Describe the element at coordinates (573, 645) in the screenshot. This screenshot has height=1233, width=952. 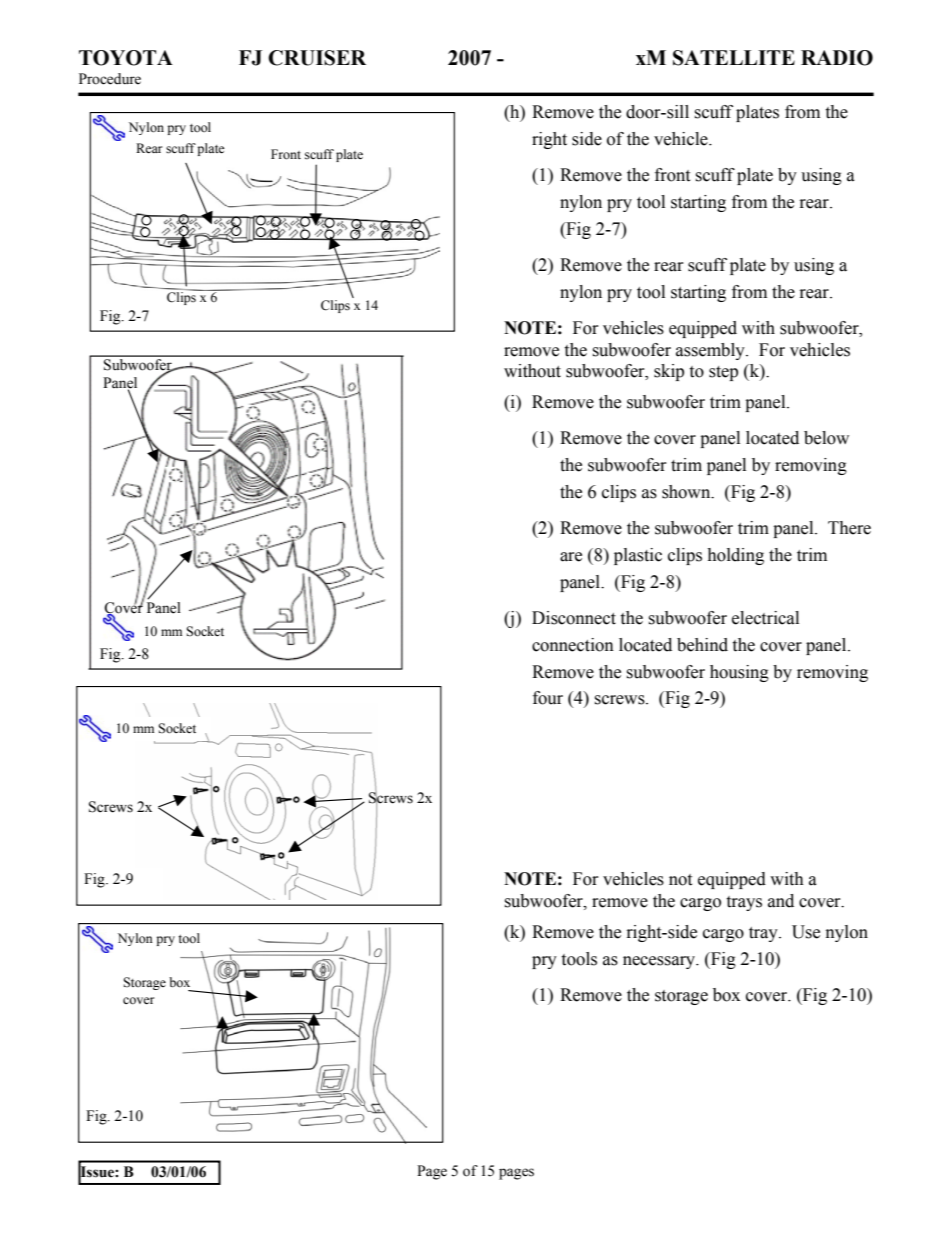
I see `connection` at that location.
